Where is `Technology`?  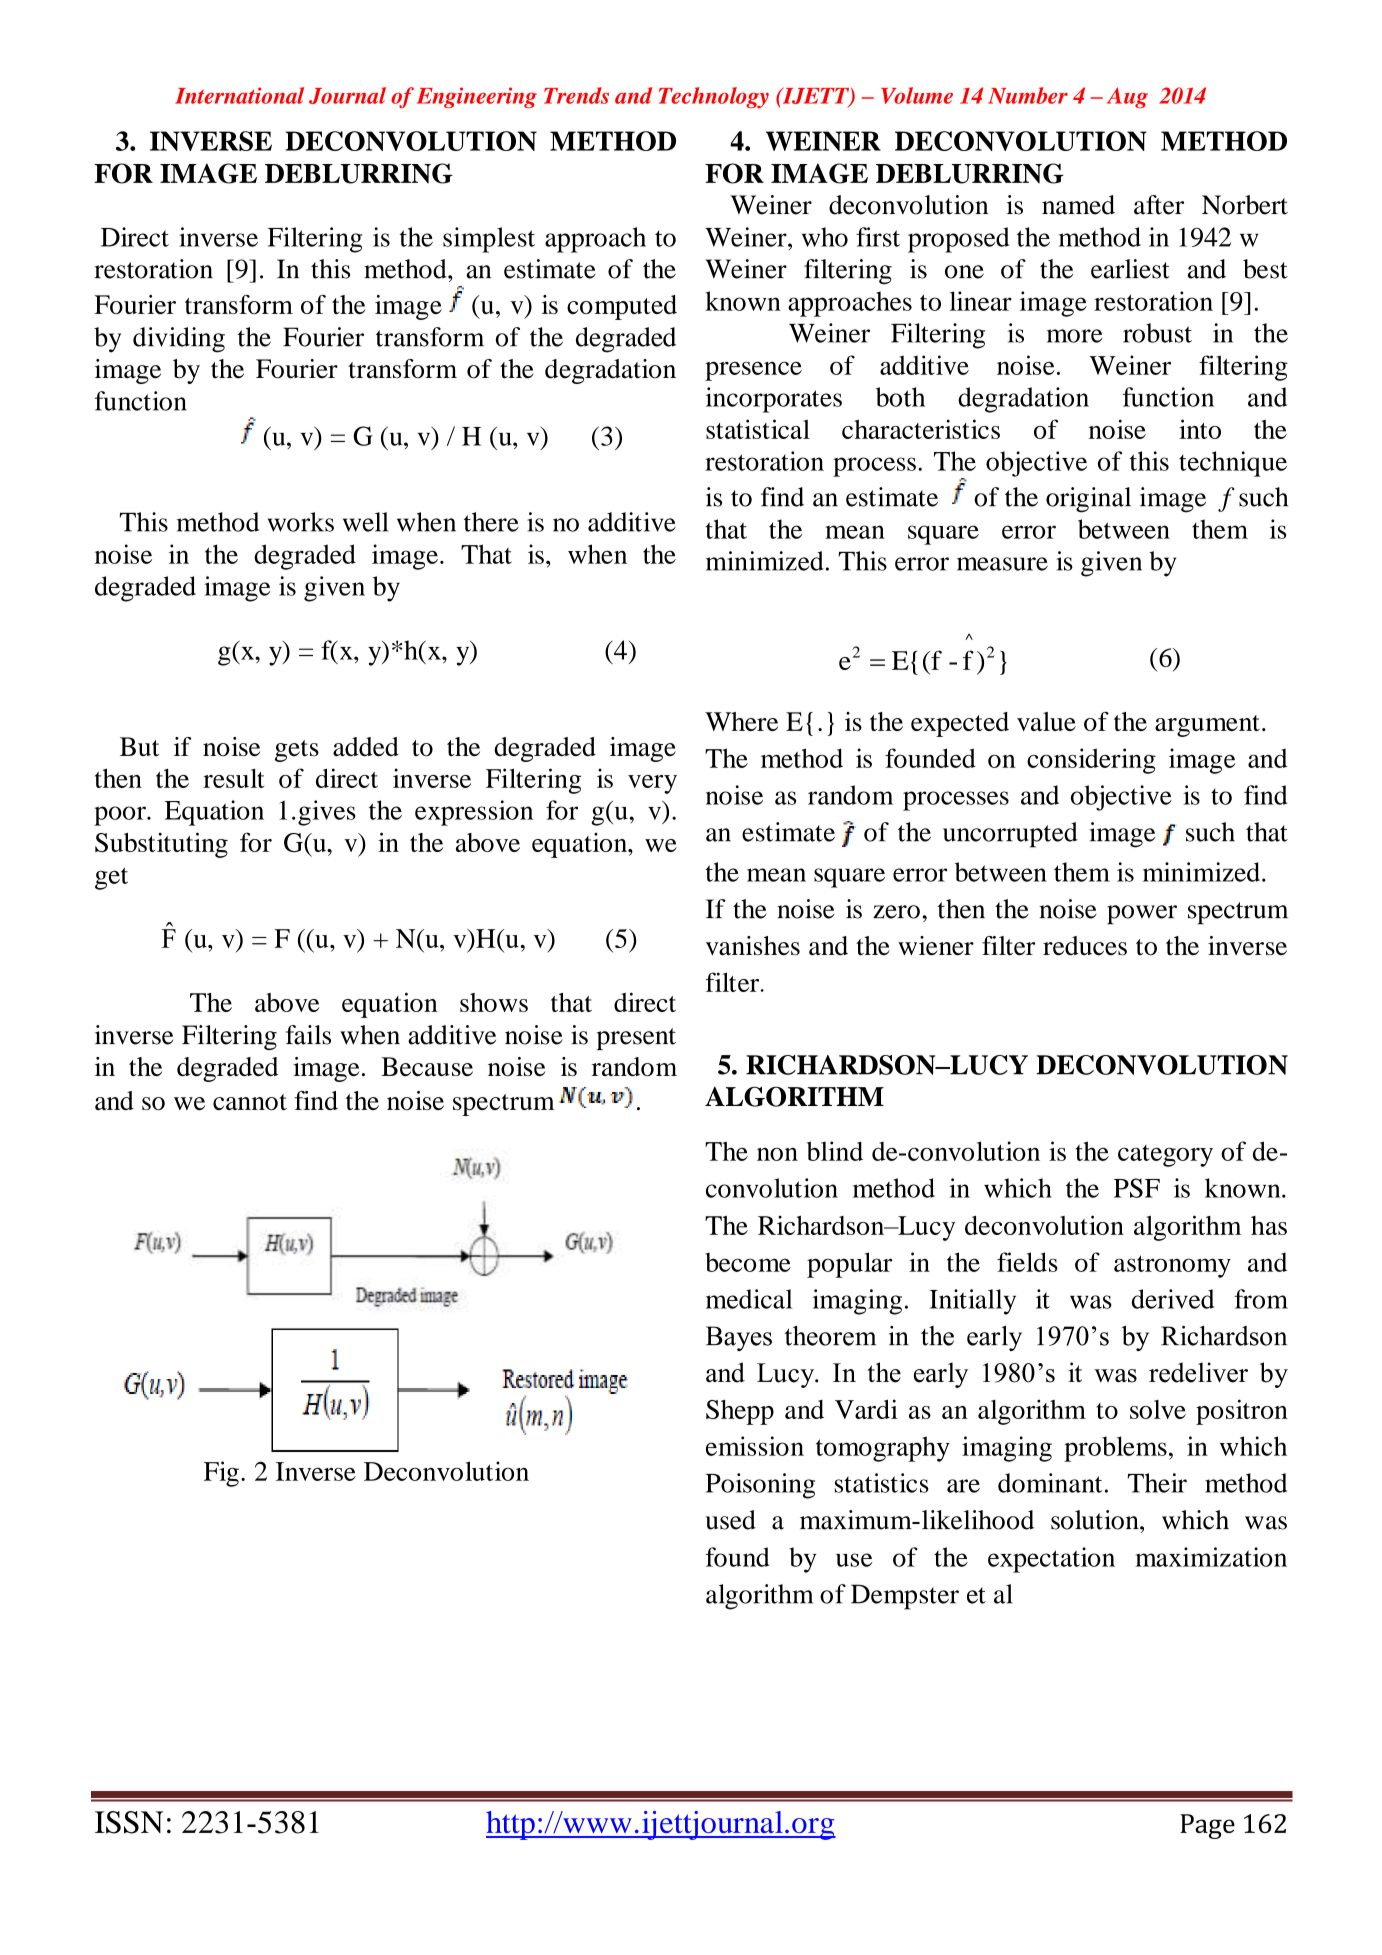 Technology is located at coordinates (714, 97).
